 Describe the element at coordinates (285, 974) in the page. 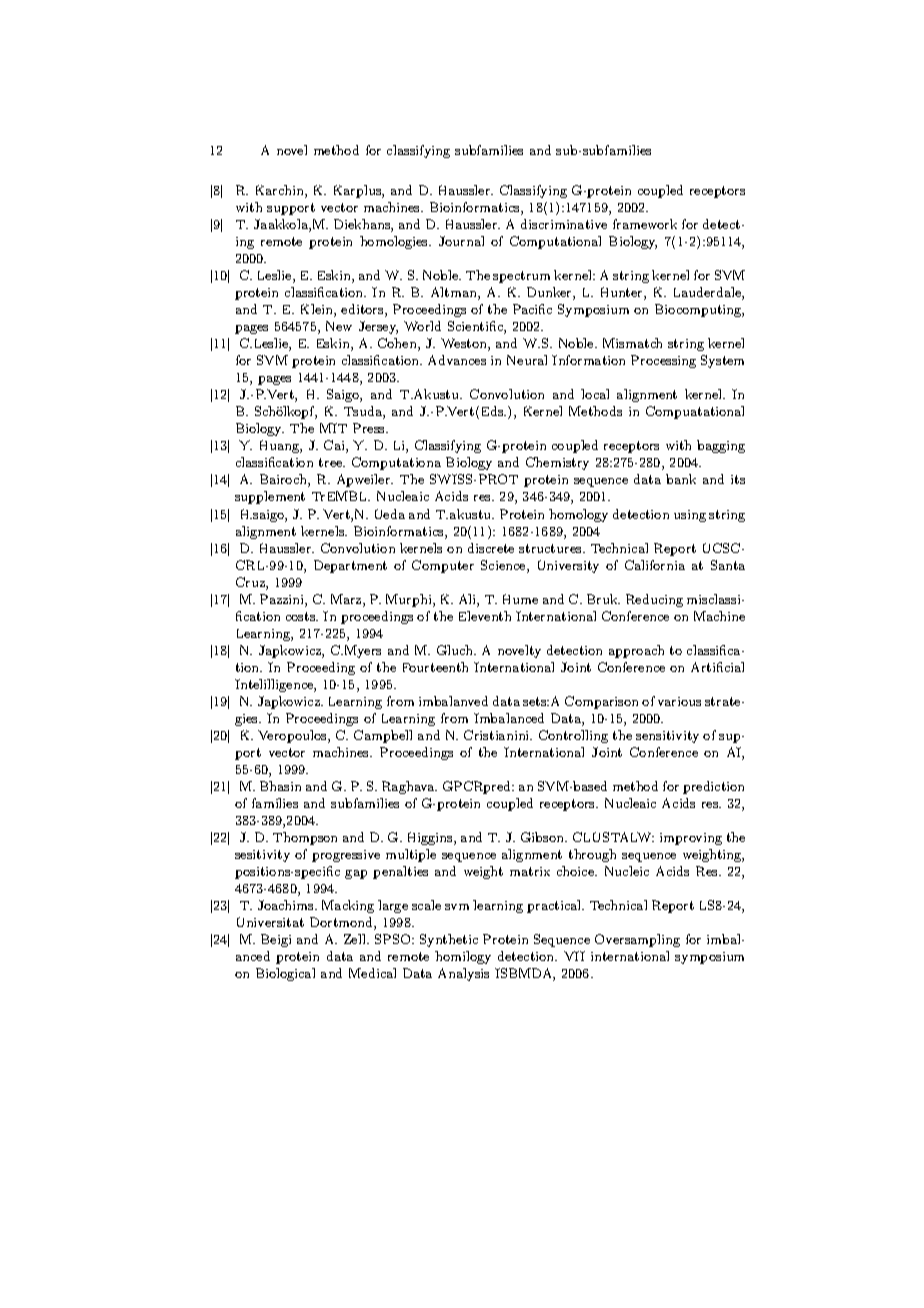

I see `Biological` at that location.
